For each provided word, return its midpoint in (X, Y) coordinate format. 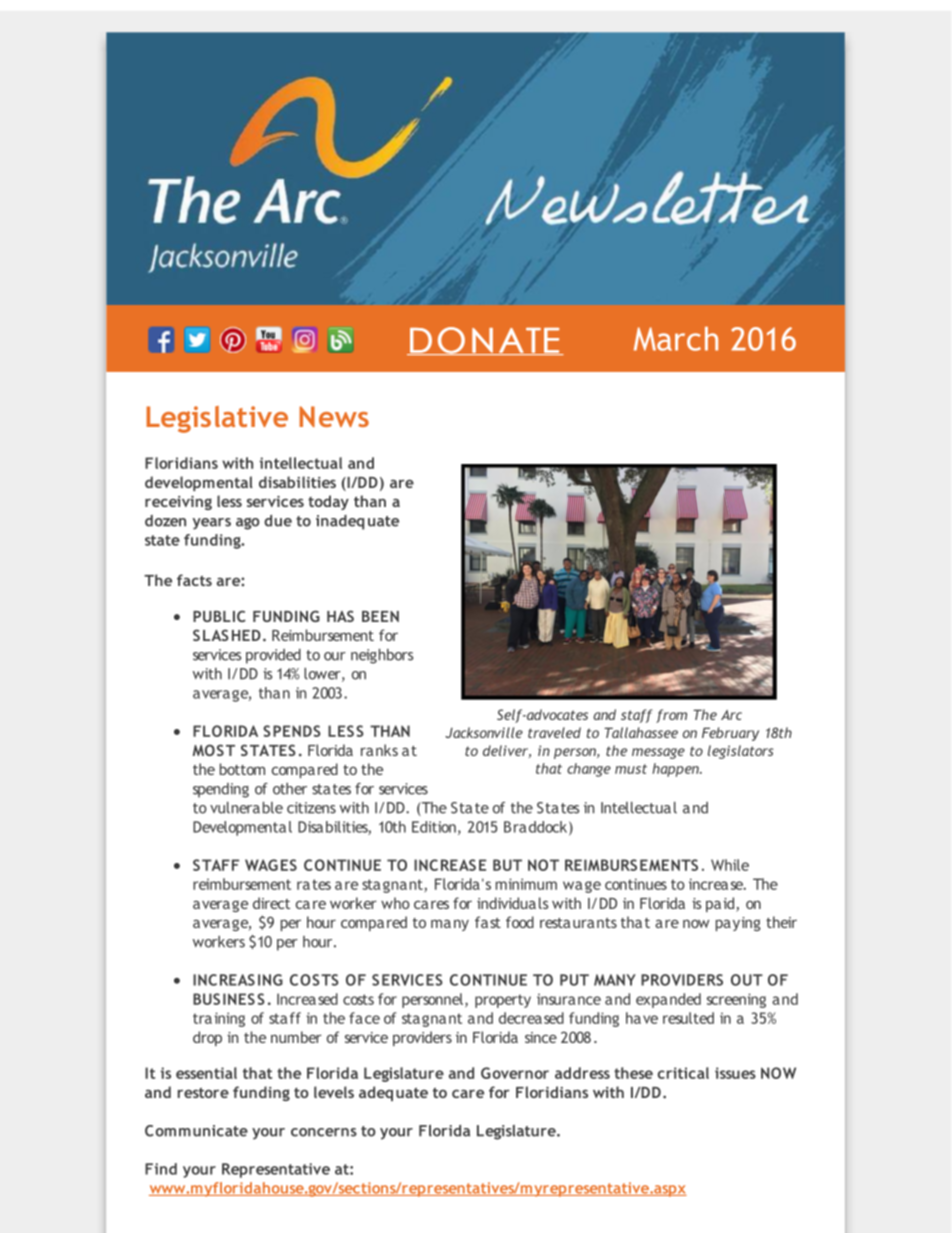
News (334, 416)
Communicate (196, 1131)
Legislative (217, 419)
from (671, 716)
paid (721, 904)
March (676, 339)
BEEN (380, 616)
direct (271, 903)
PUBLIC (219, 616)
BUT (507, 865)
